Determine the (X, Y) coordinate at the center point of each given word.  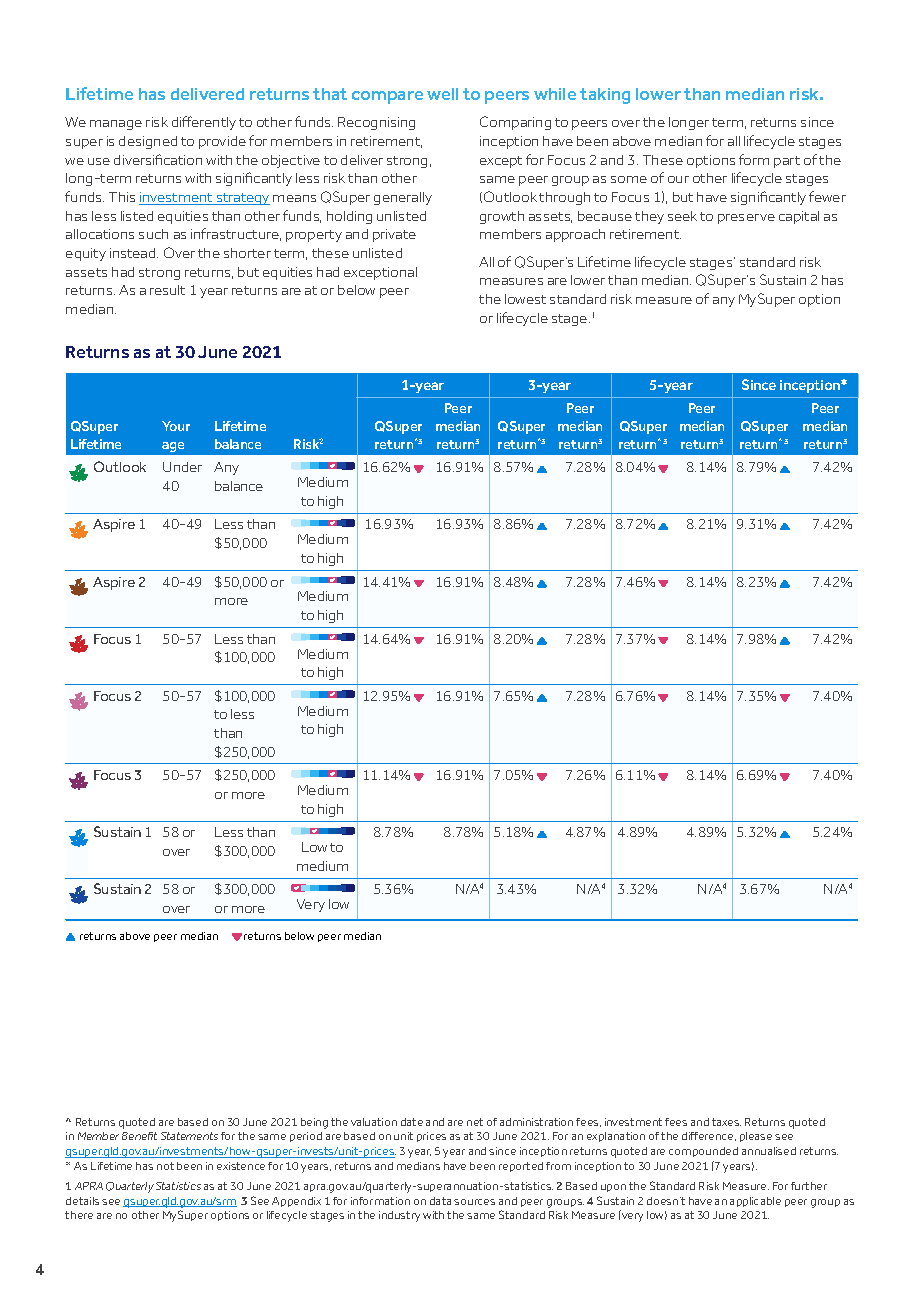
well (442, 94)
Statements (189, 1136)
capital (799, 217)
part (787, 162)
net (475, 1122)
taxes (726, 1122)
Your (176, 426)
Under (182, 467)
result (167, 290)
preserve (746, 219)
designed (148, 142)
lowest (525, 299)
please (756, 1137)
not (165, 1166)
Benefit (139, 1136)
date (412, 1122)
